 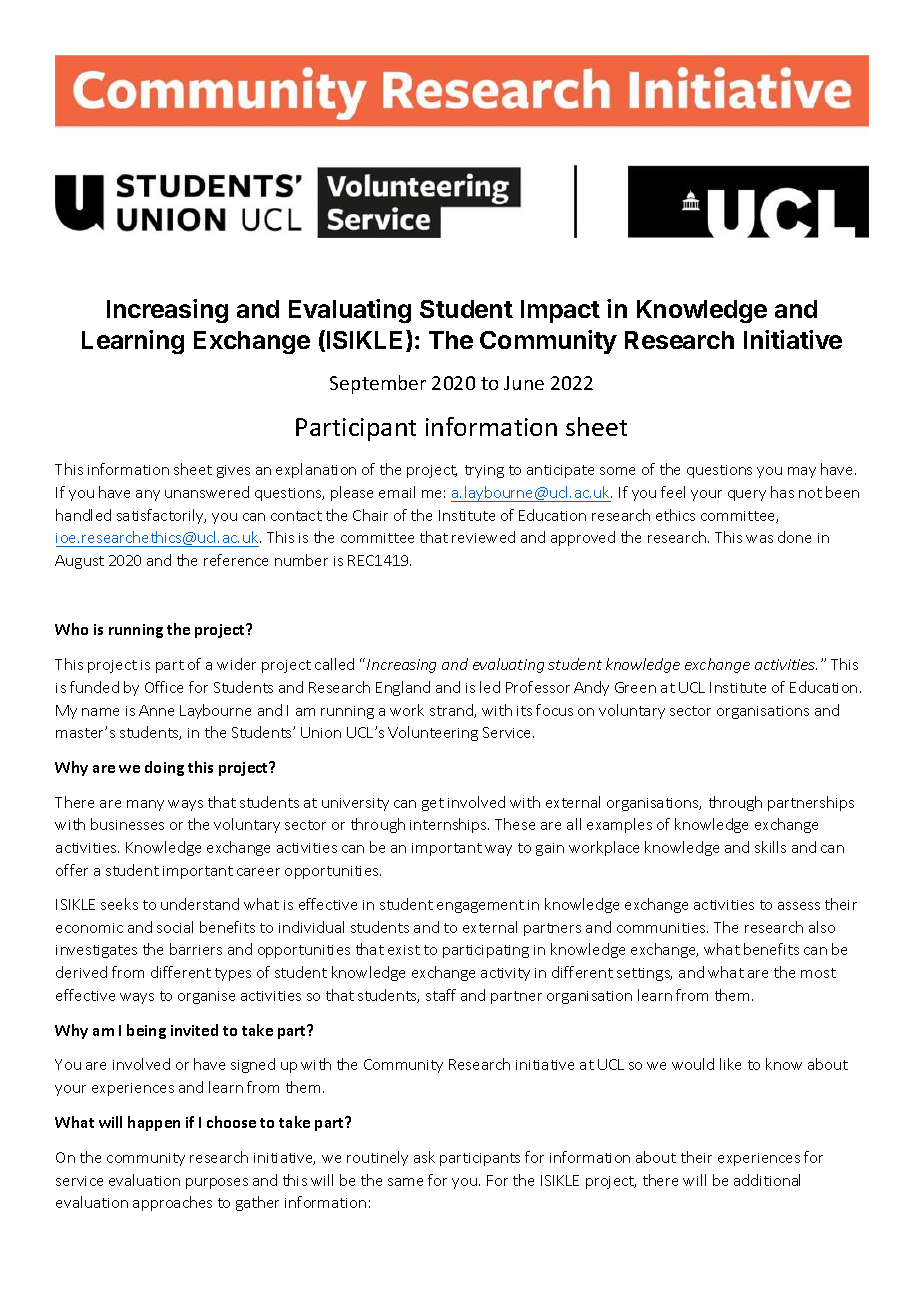 I want to click on Impact, so click(x=560, y=311).
